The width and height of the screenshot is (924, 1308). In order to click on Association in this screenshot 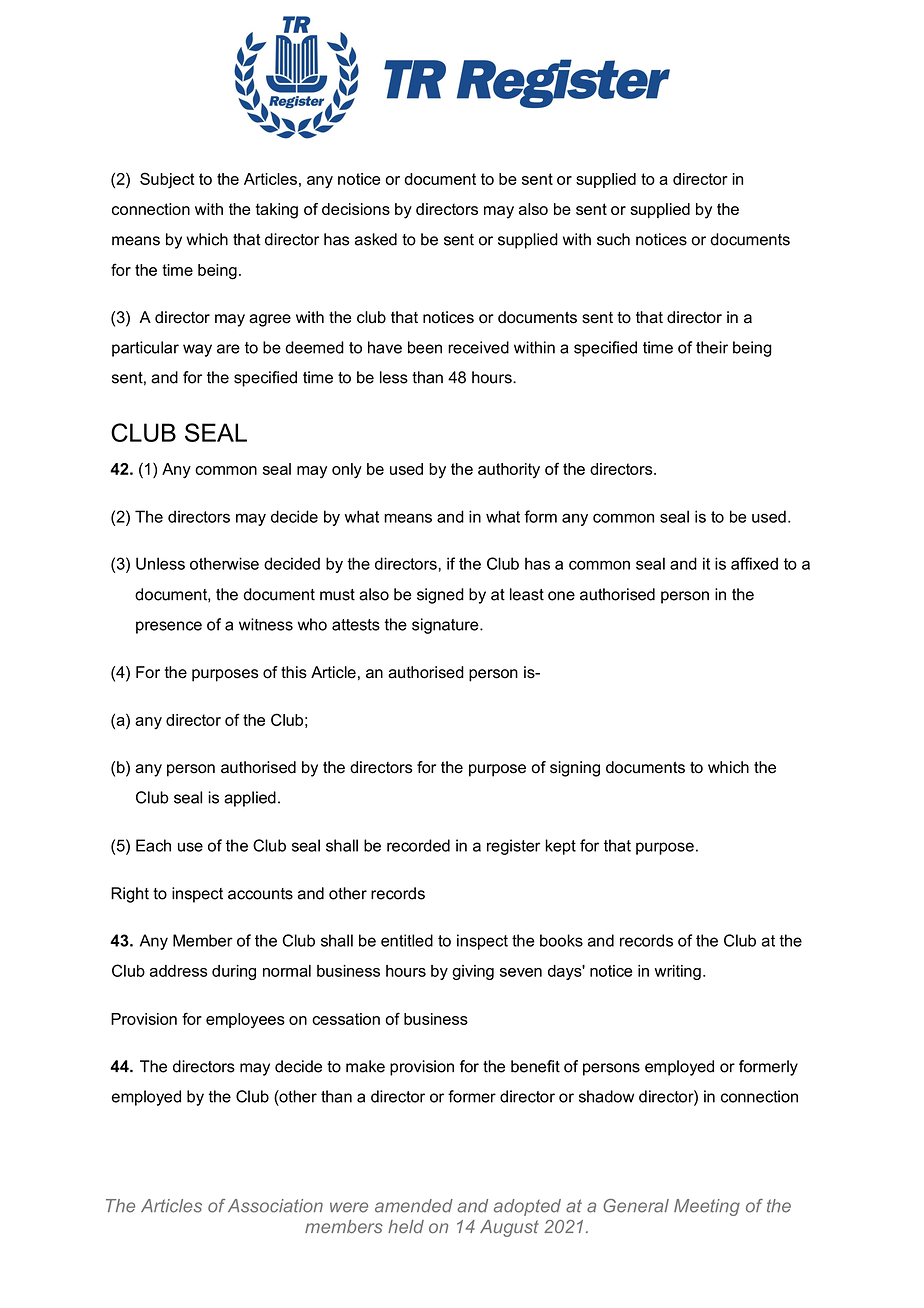, I will do `click(275, 1206)`.
